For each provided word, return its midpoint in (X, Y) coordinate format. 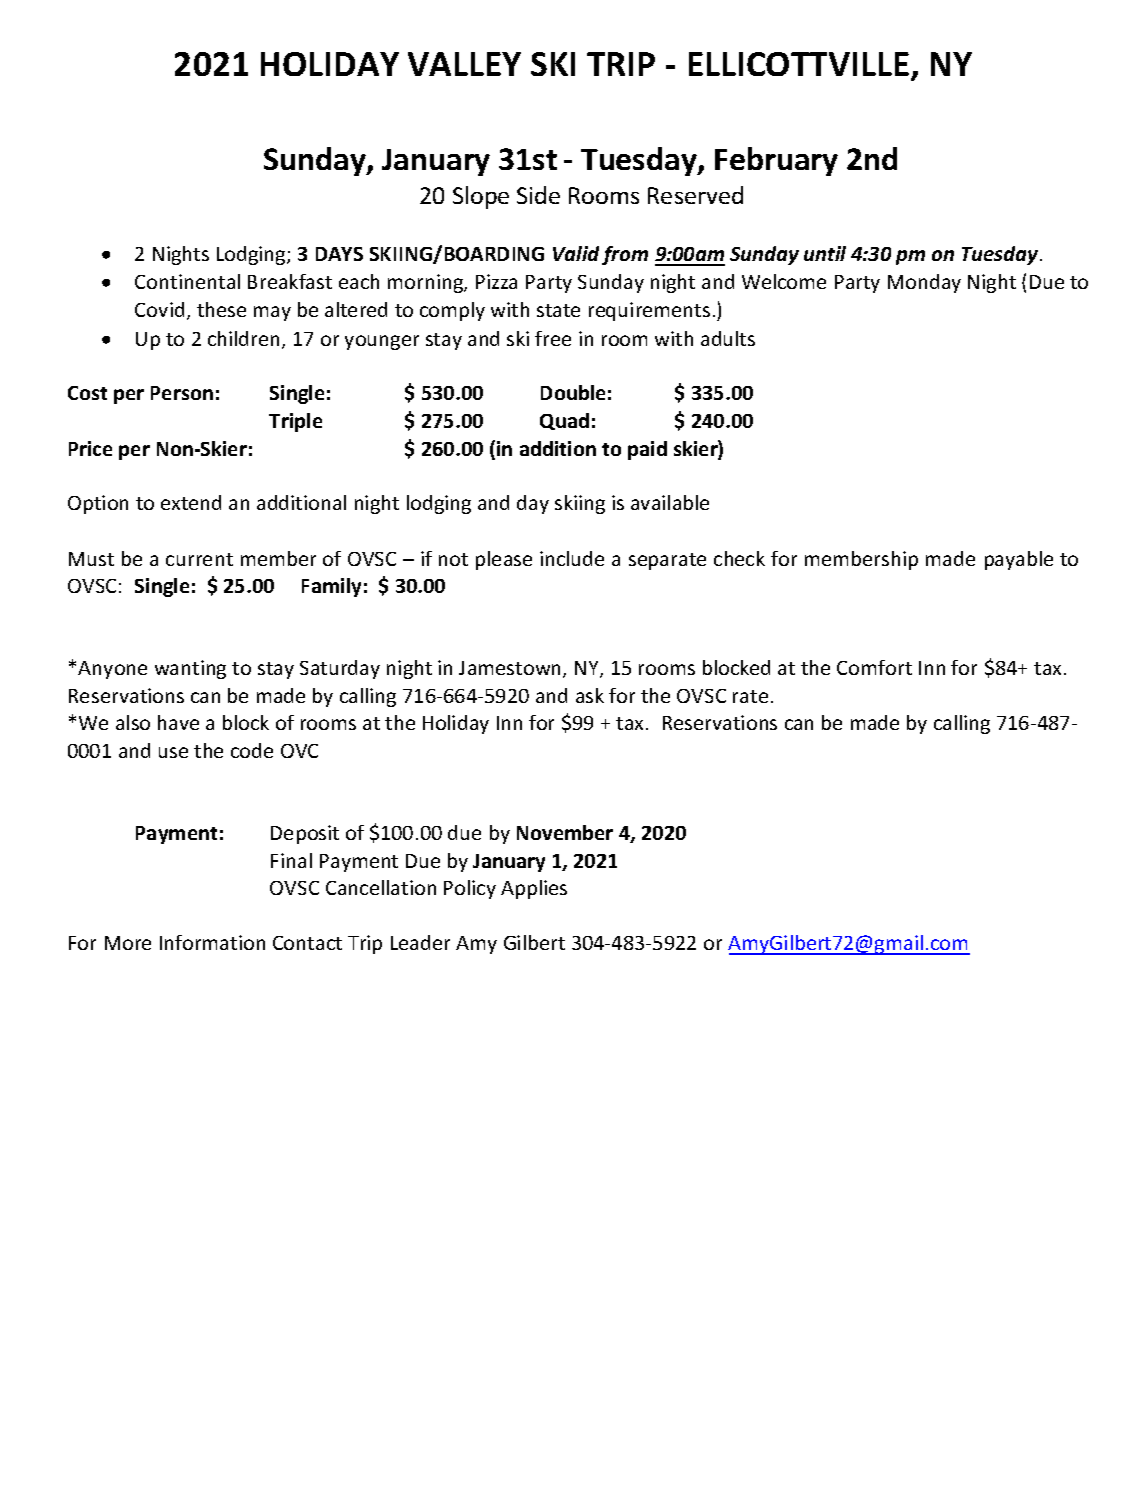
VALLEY (464, 64)
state (558, 310)
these (221, 309)
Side (538, 195)
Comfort (874, 667)
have (178, 722)
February (776, 161)
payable (1019, 560)
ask (590, 695)
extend (191, 502)
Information (212, 942)
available (670, 502)
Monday (924, 283)
